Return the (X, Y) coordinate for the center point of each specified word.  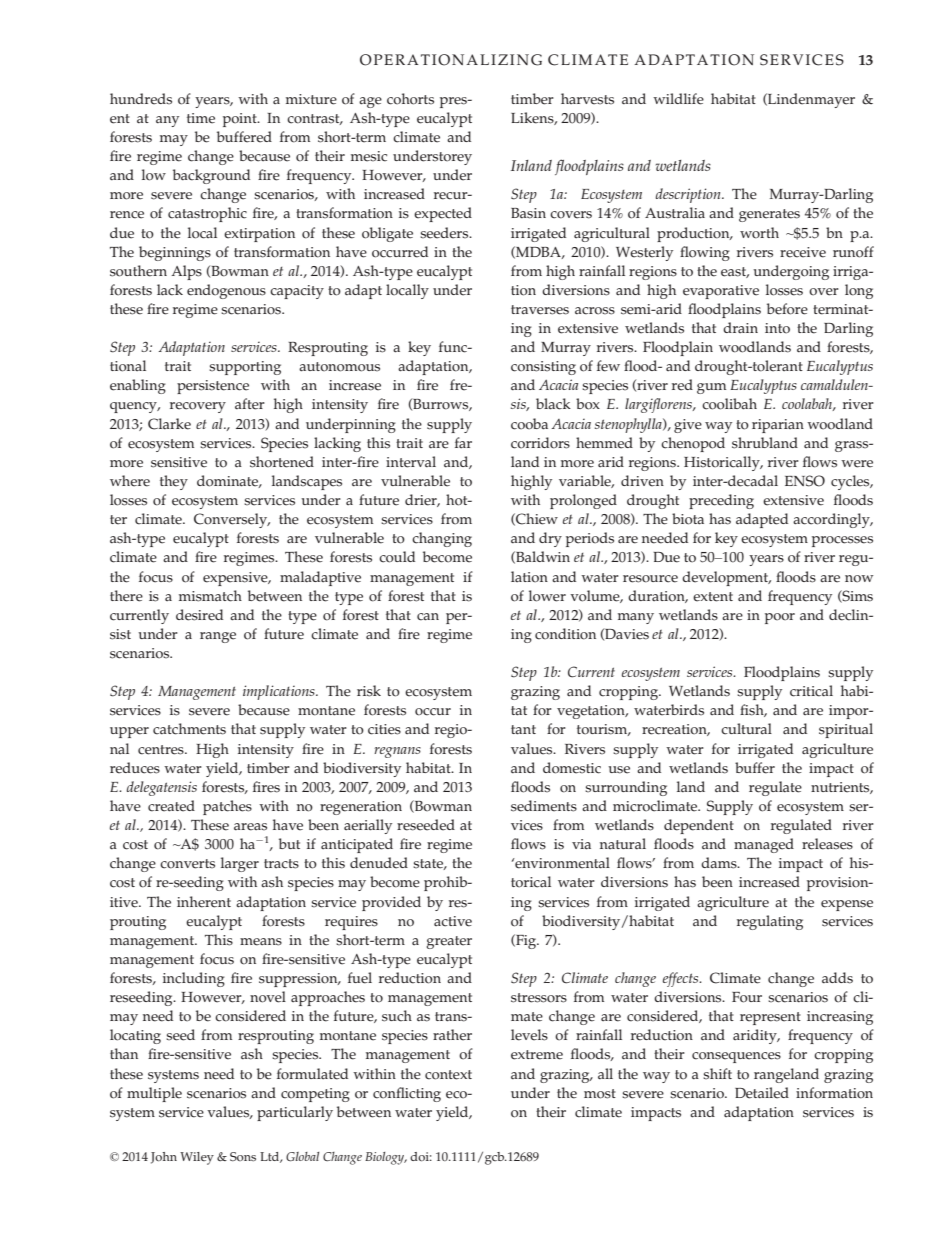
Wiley (197, 1158)
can (428, 617)
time (201, 118)
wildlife (678, 99)
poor (780, 618)
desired (199, 615)
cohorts (410, 99)
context (448, 1075)
